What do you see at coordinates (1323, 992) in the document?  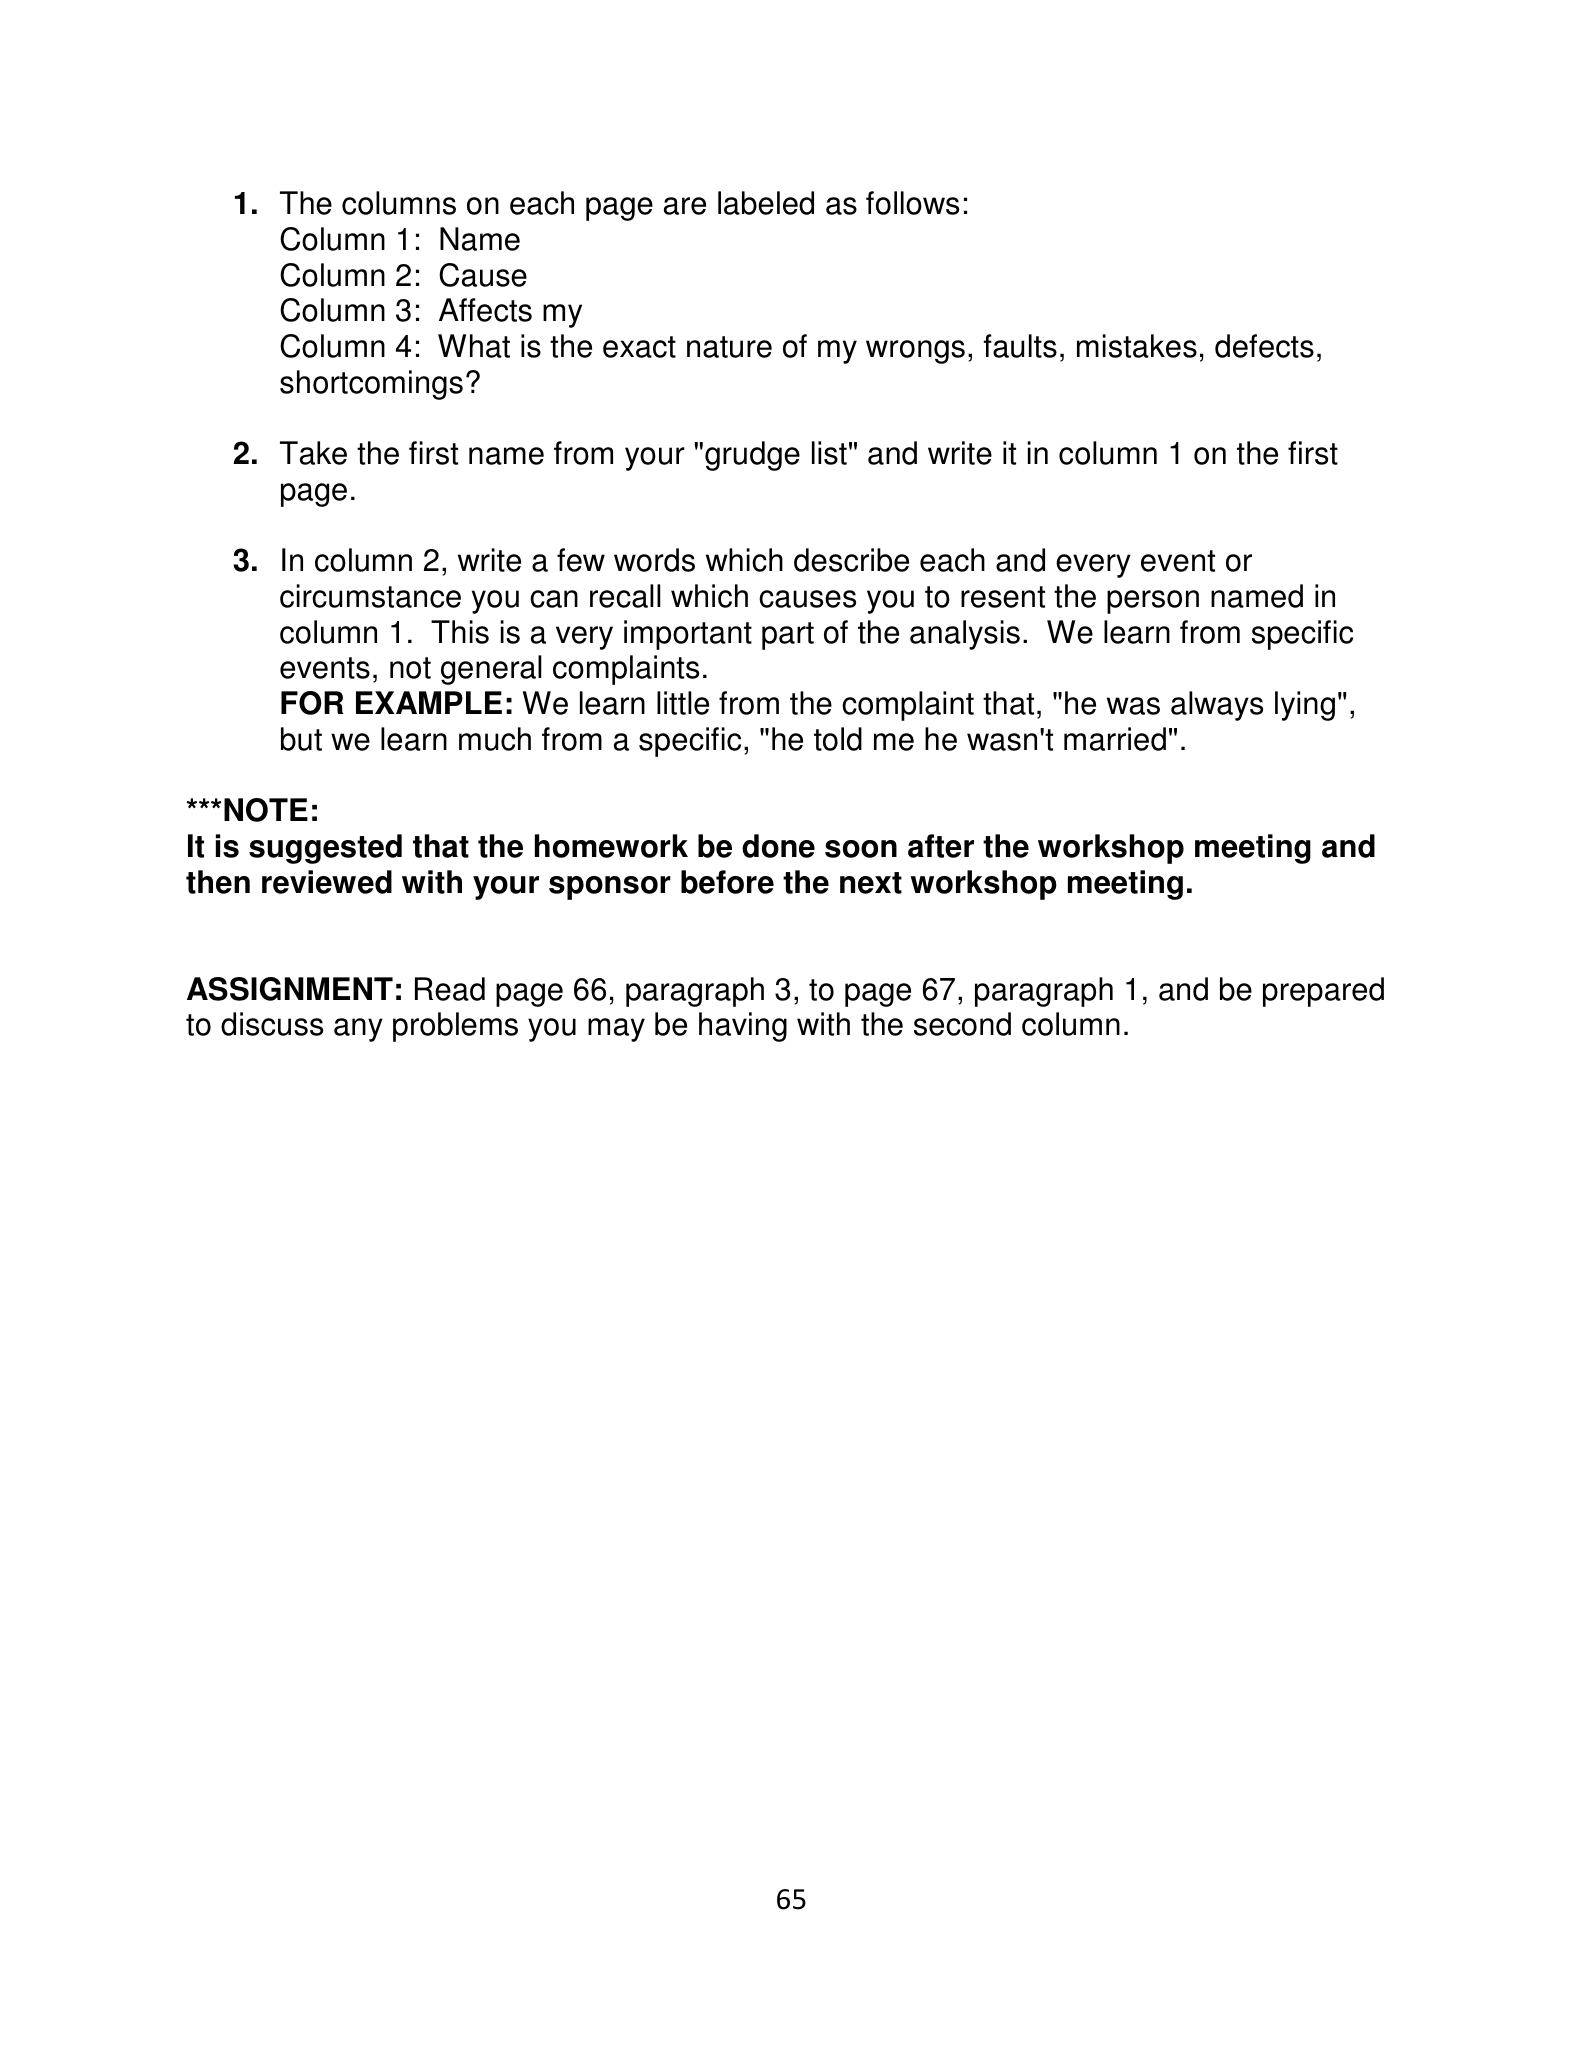 I see `prepared` at bounding box center [1323, 992].
